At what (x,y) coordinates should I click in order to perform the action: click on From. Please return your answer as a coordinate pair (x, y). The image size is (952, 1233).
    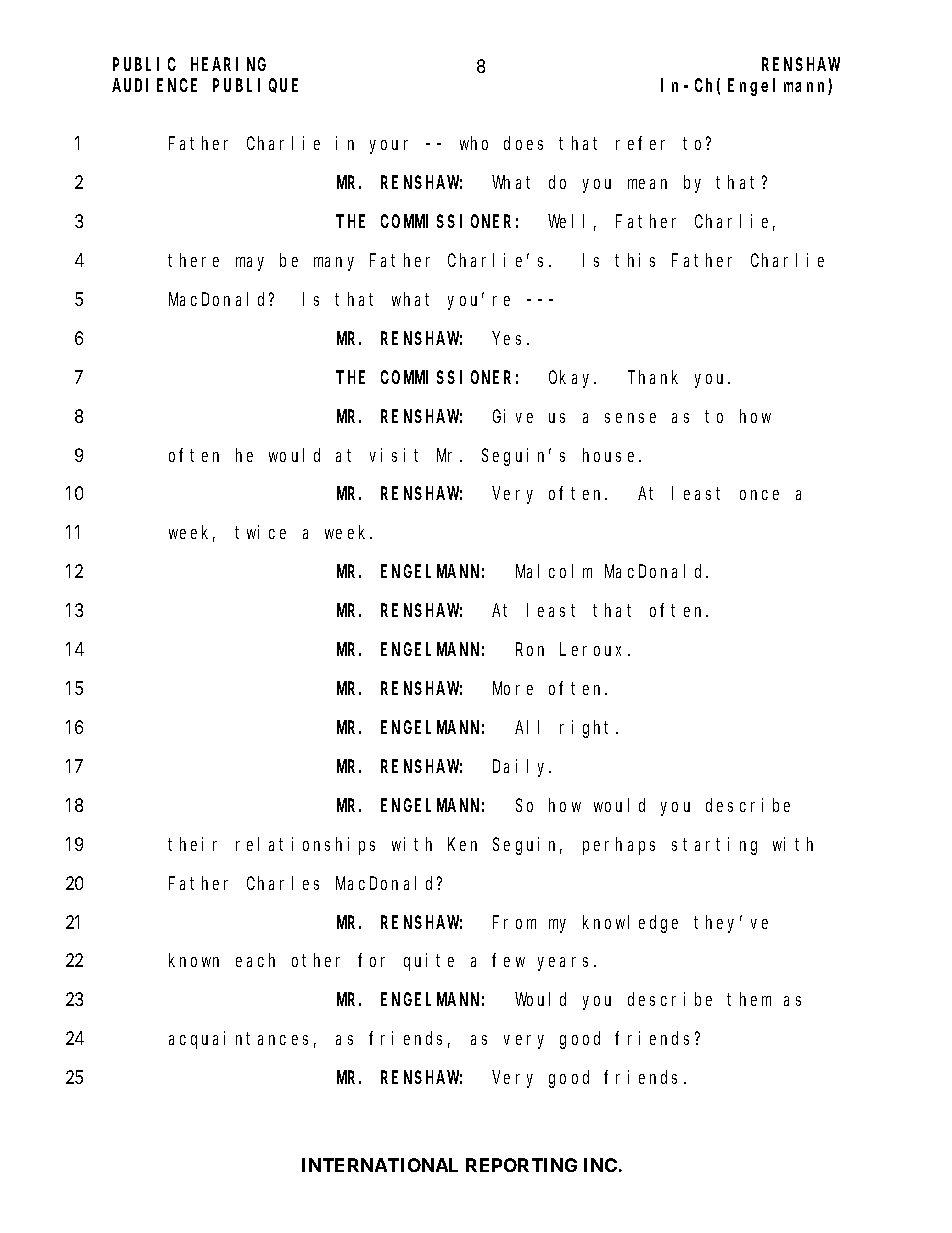
    Looking at the image, I should click on (514, 922).
